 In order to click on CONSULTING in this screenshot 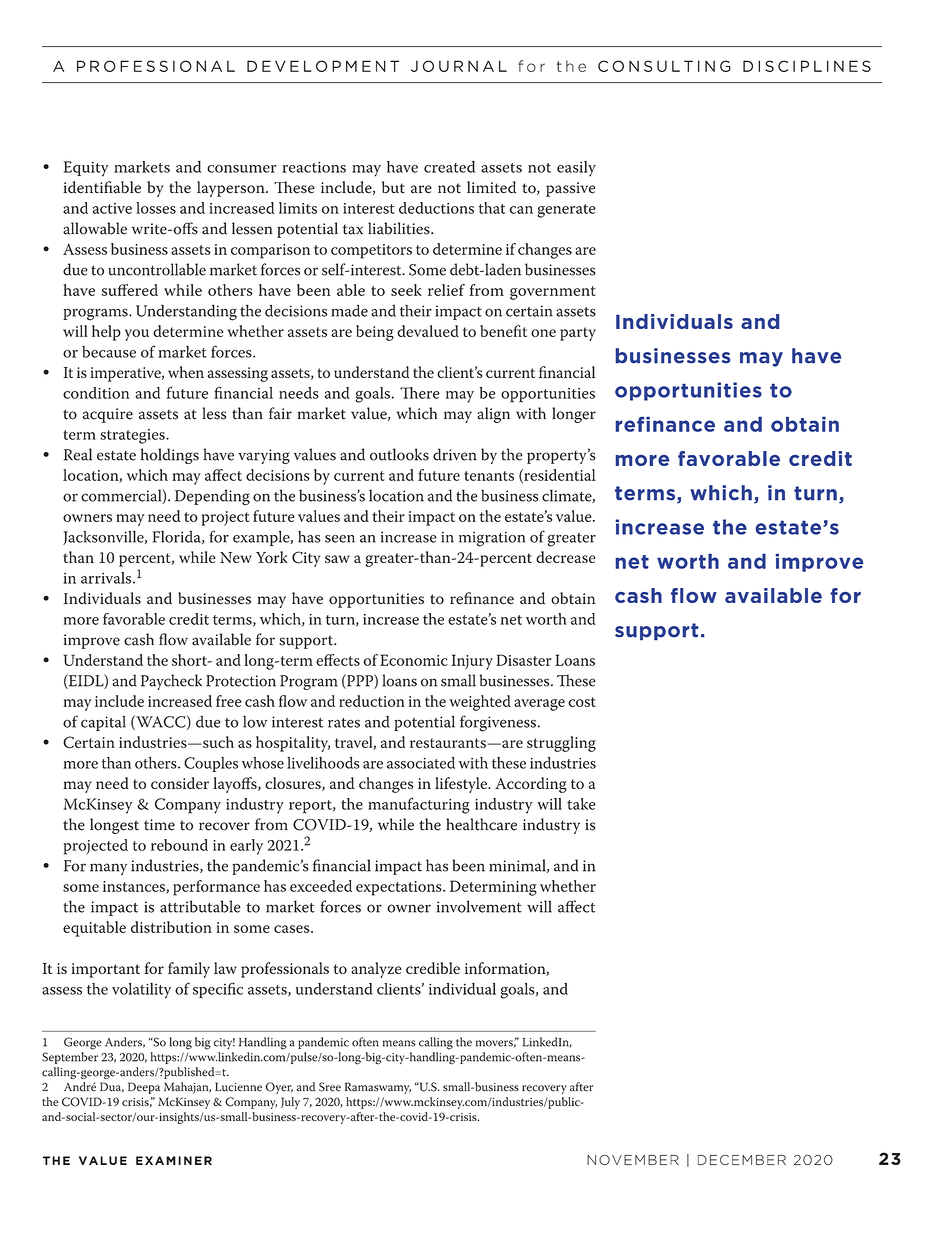, I will do `click(664, 66)`.
